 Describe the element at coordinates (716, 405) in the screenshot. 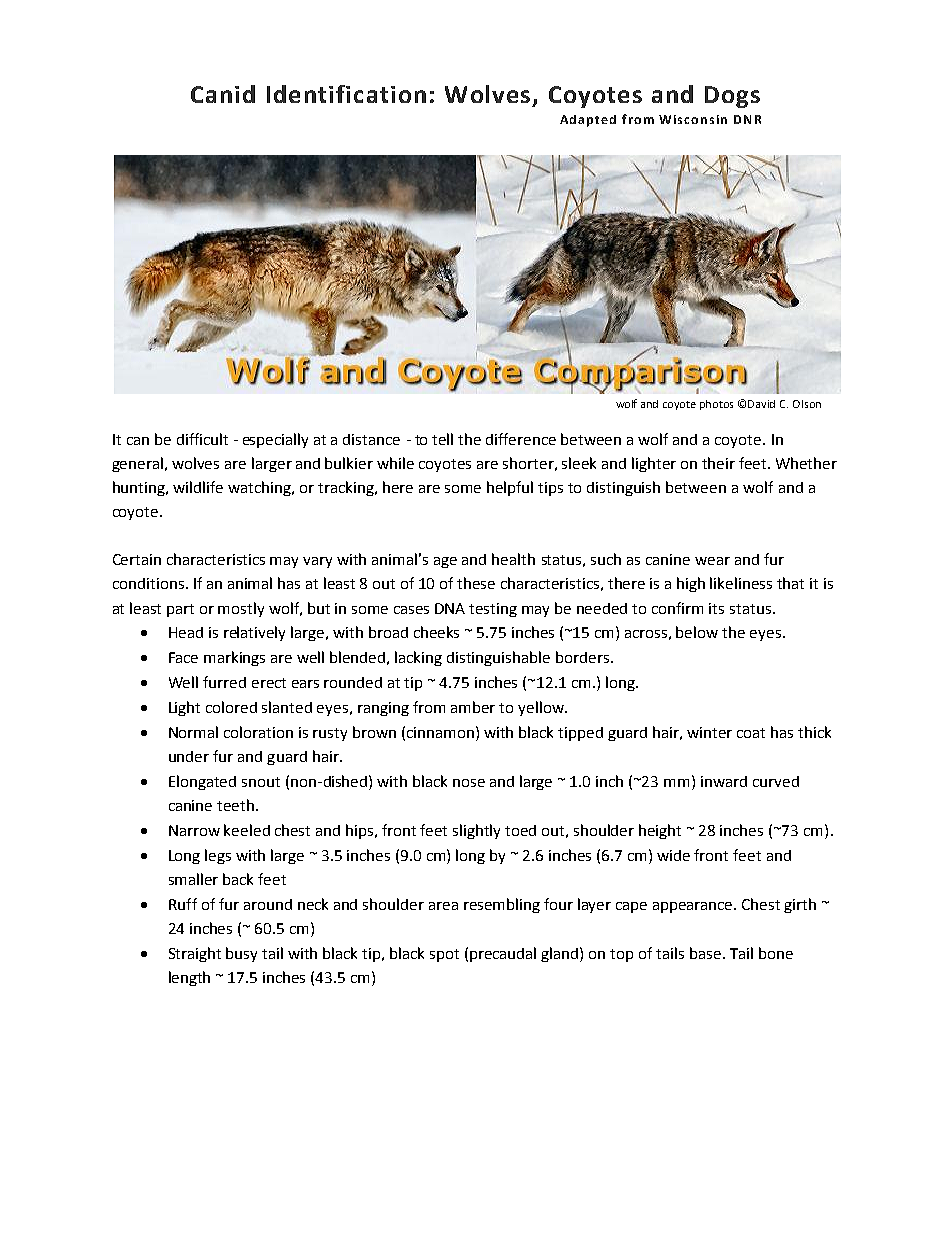

I see `photos` at that location.
